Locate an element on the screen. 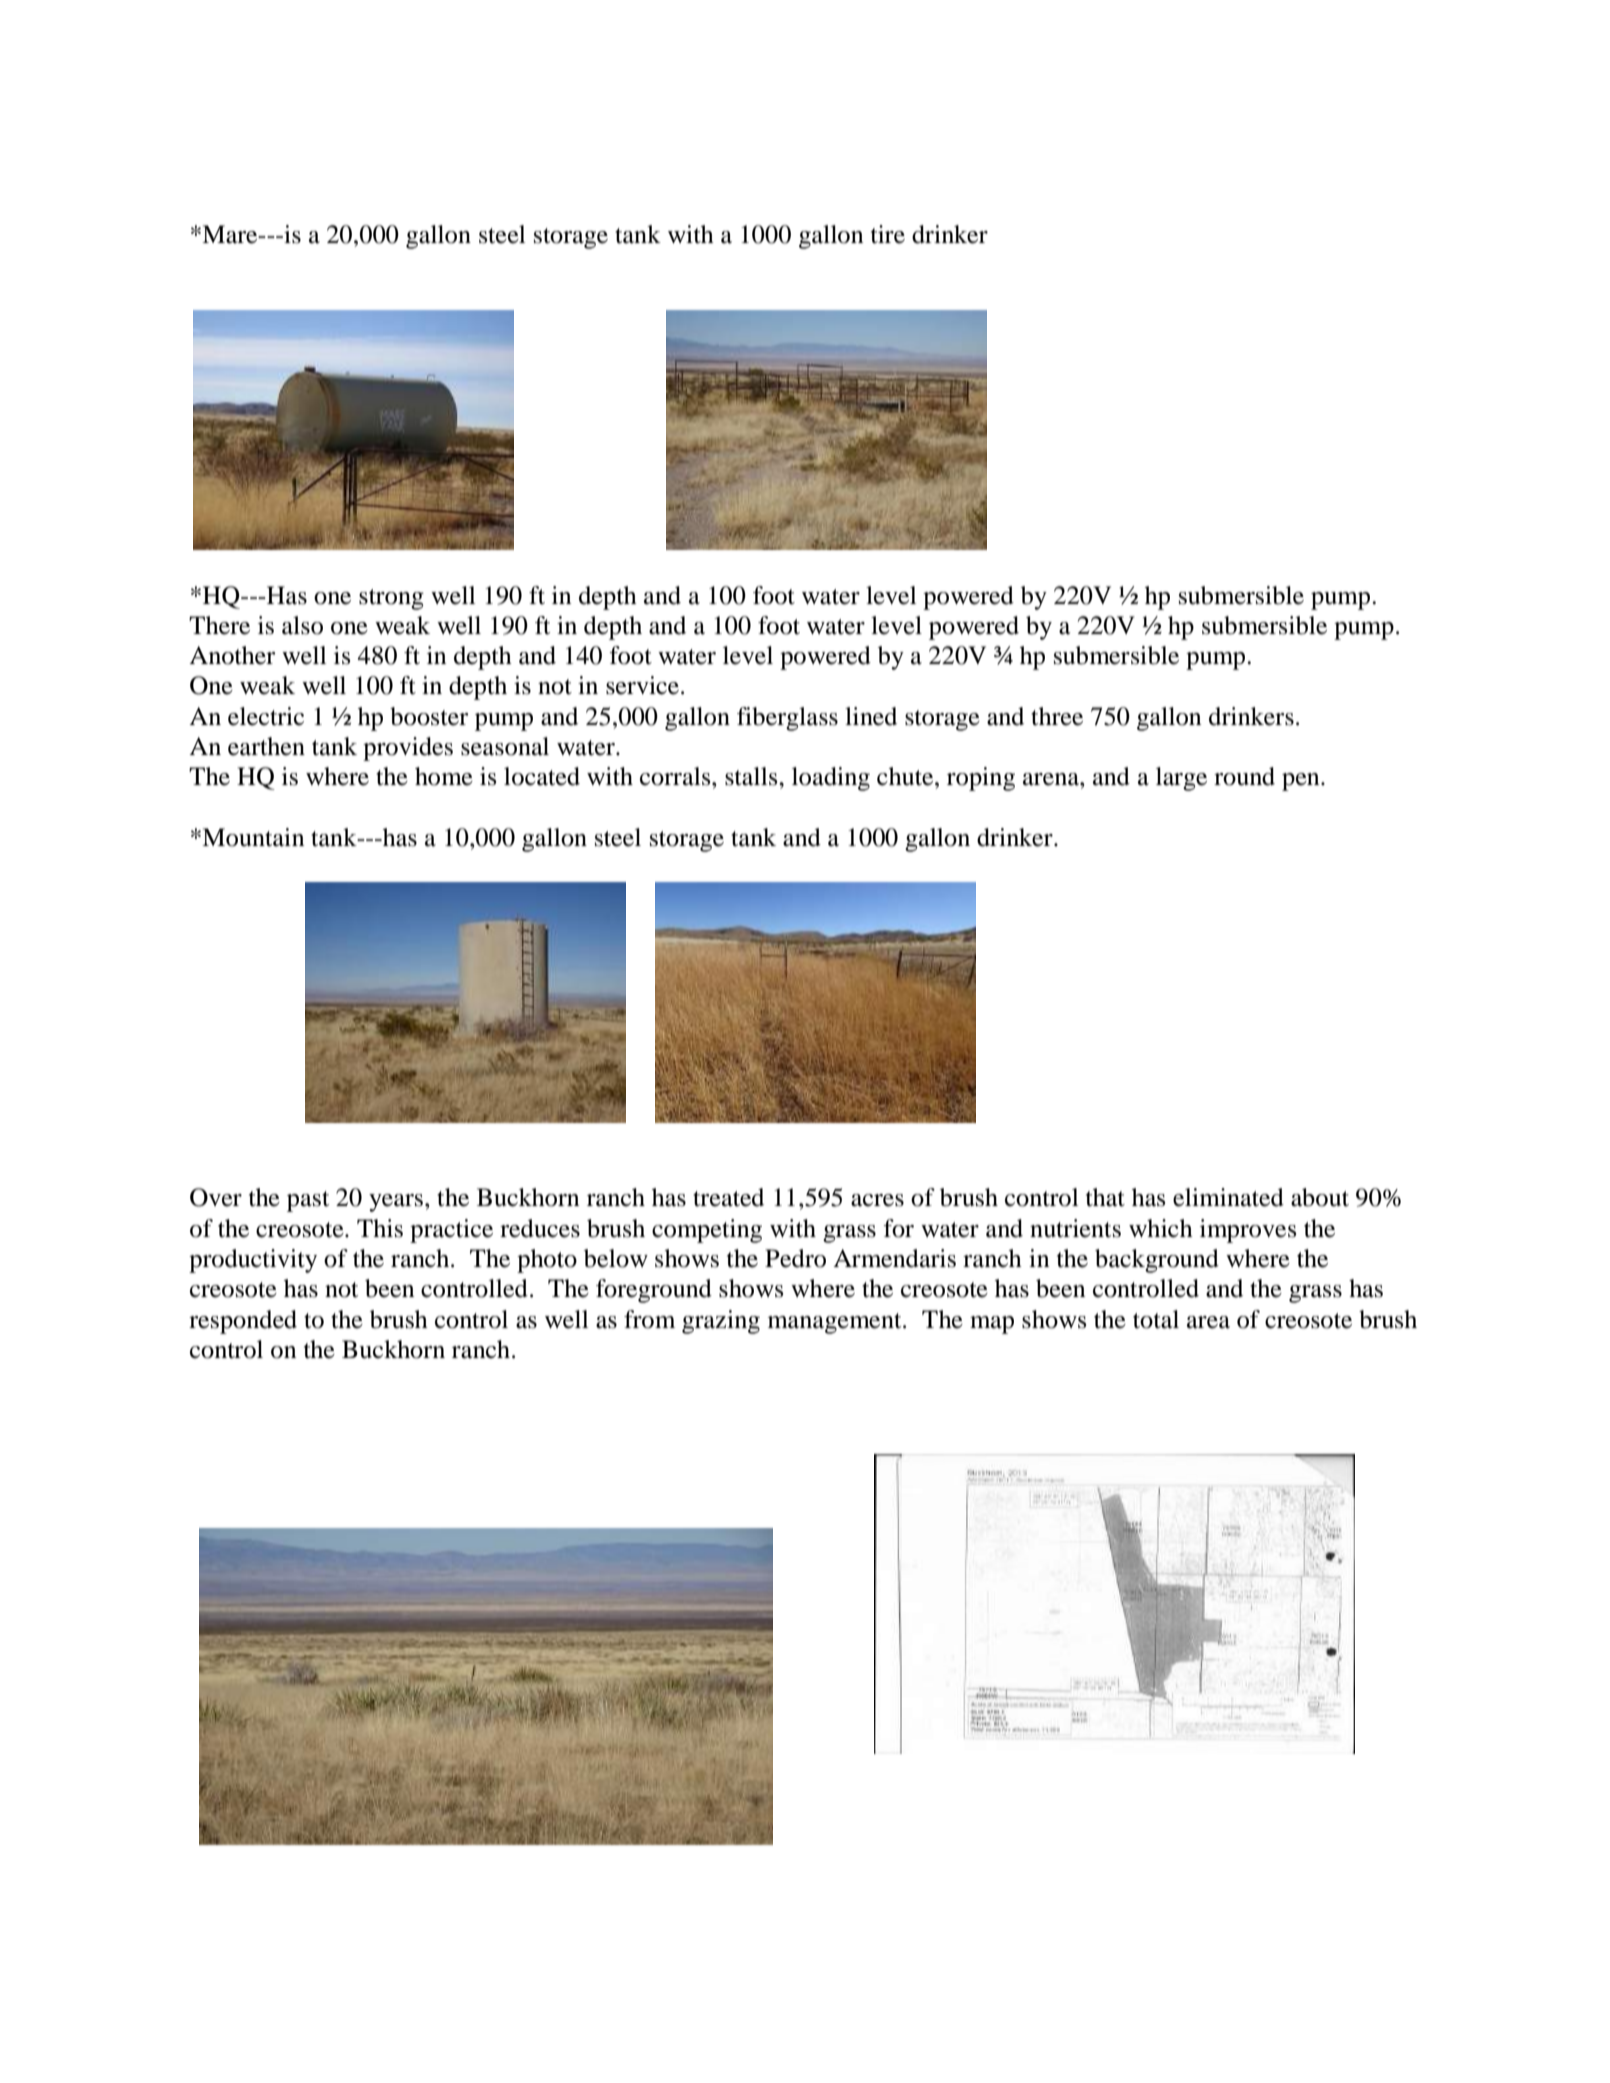 The width and height of the screenshot is (1610, 2083). Pedro is located at coordinates (795, 1258).
